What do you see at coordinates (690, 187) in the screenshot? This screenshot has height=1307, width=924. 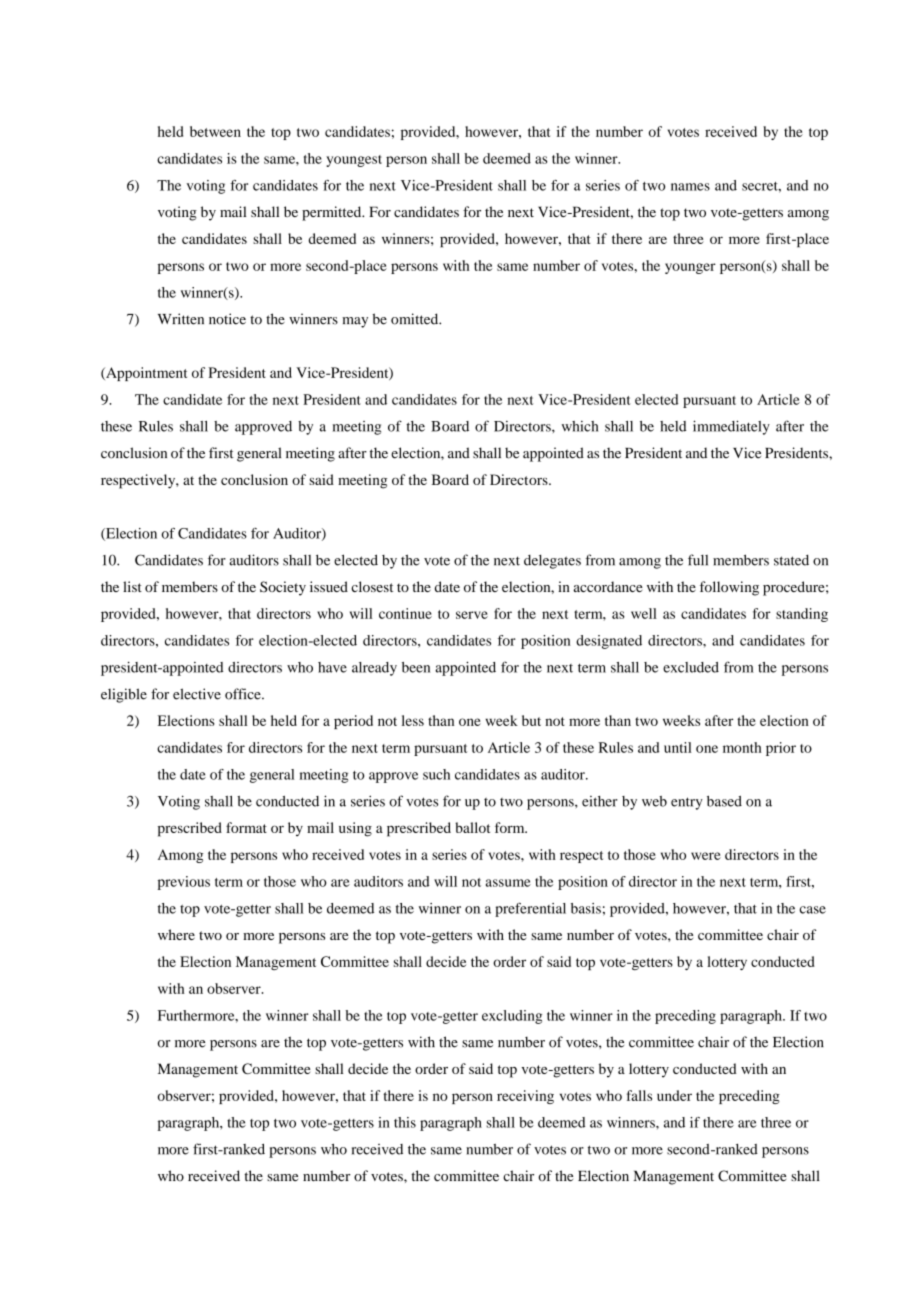 I see `names` at bounding box center [690, 187].
